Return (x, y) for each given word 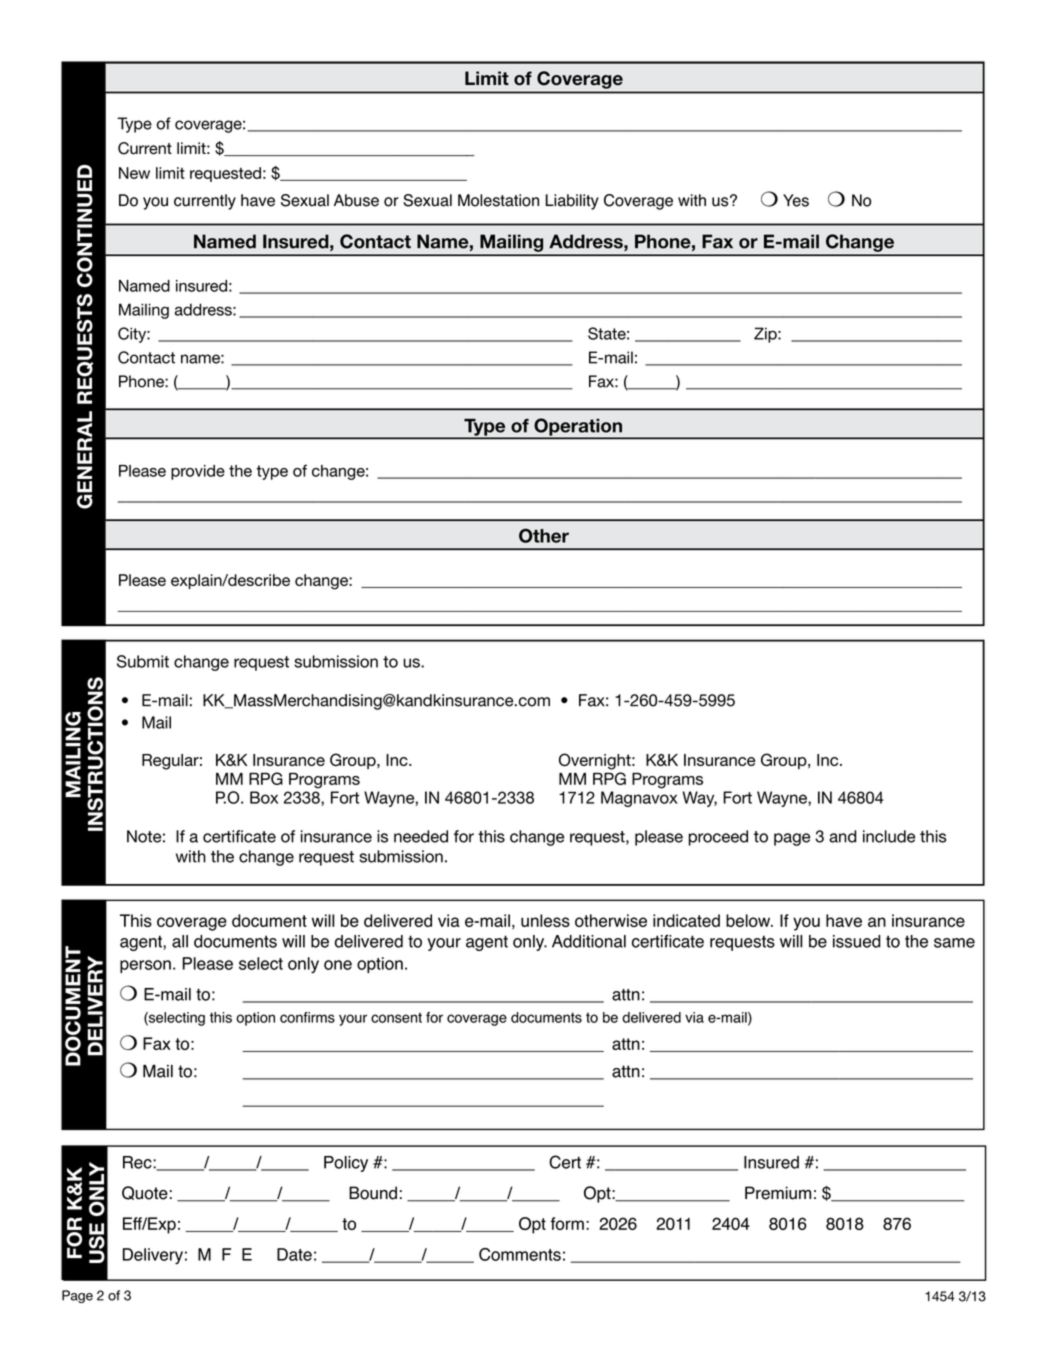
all (180, 941)
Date (294, 1254)
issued (857, 941)
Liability (572, 202)
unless (545, 920)
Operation (578, 428)
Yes (796, 200)
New (134, 173)
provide (198, 472)
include (889, 836)
